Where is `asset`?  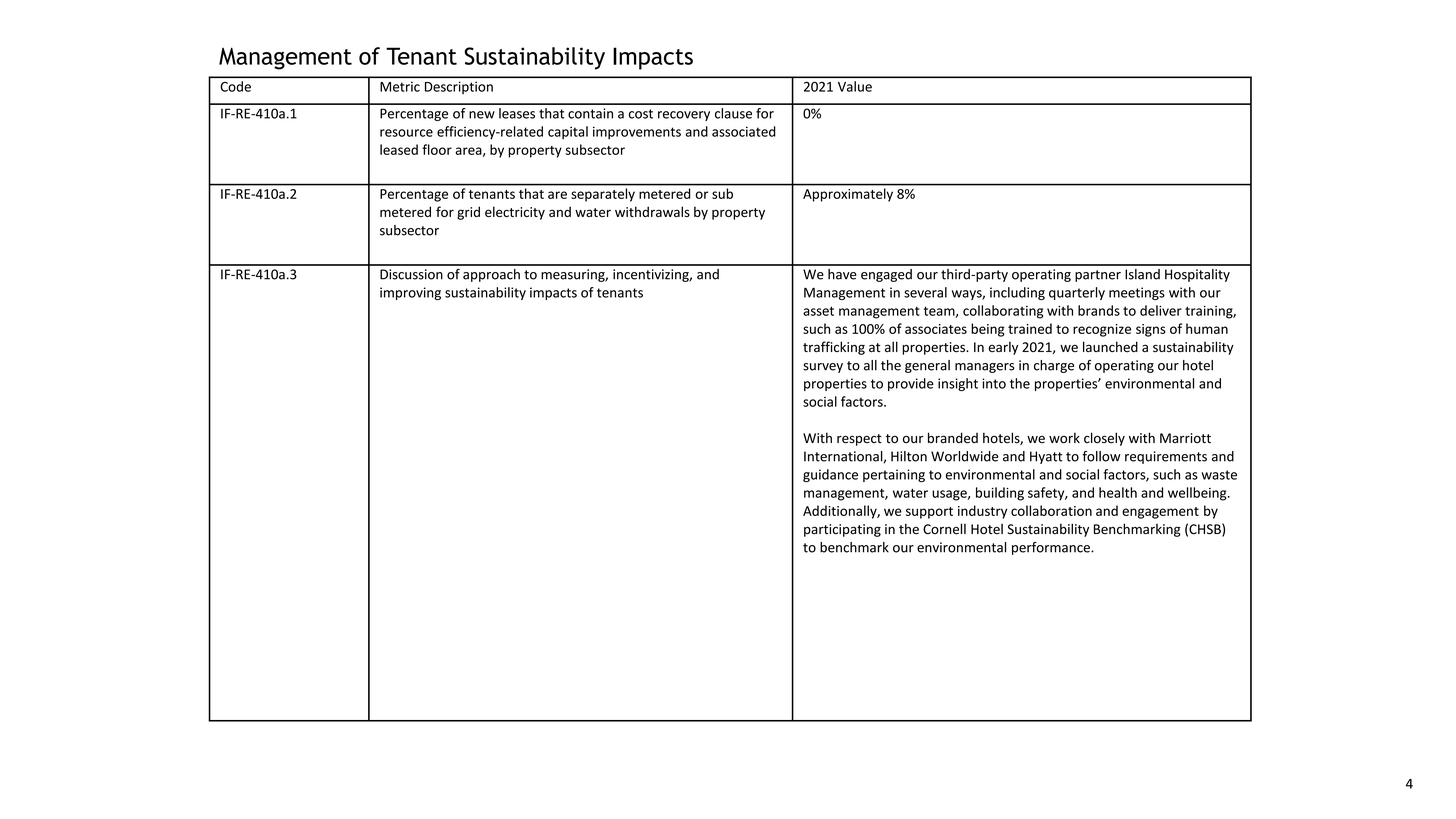 asset is located at coordinates (818, 311).
